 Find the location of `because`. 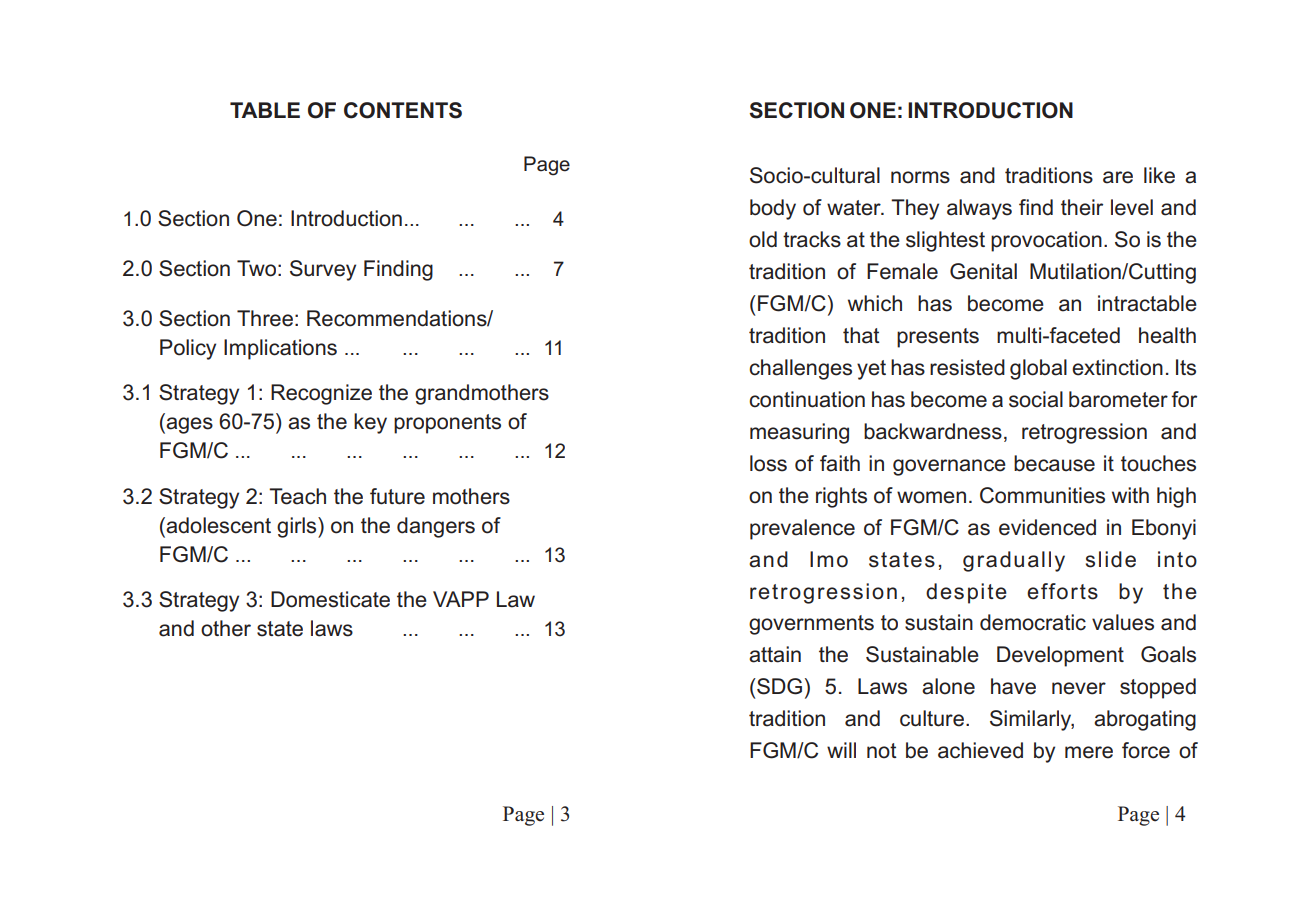

because is located at coordinates (1054, 463).
